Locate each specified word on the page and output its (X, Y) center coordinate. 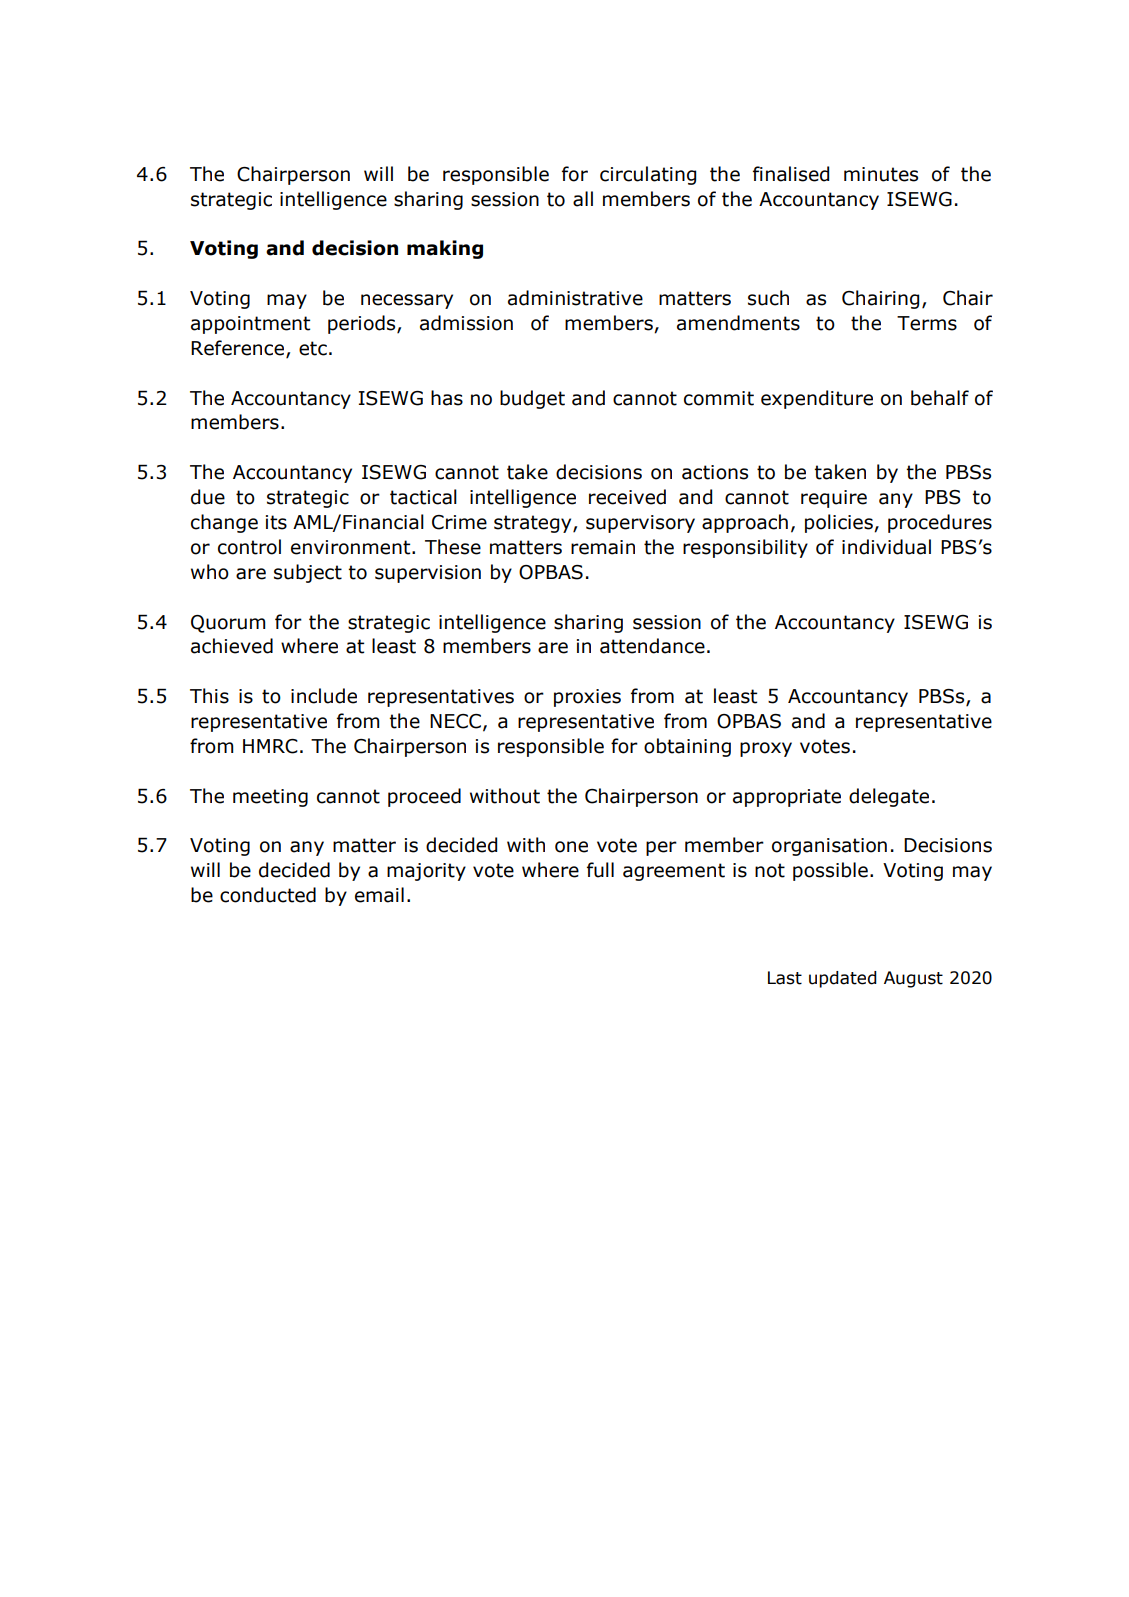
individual (886, 547)
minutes (881, 174)
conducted (268, 895)
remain (603, 547)
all (583, 199)
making (445, 249)
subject (308, 573)
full (600, 870)
